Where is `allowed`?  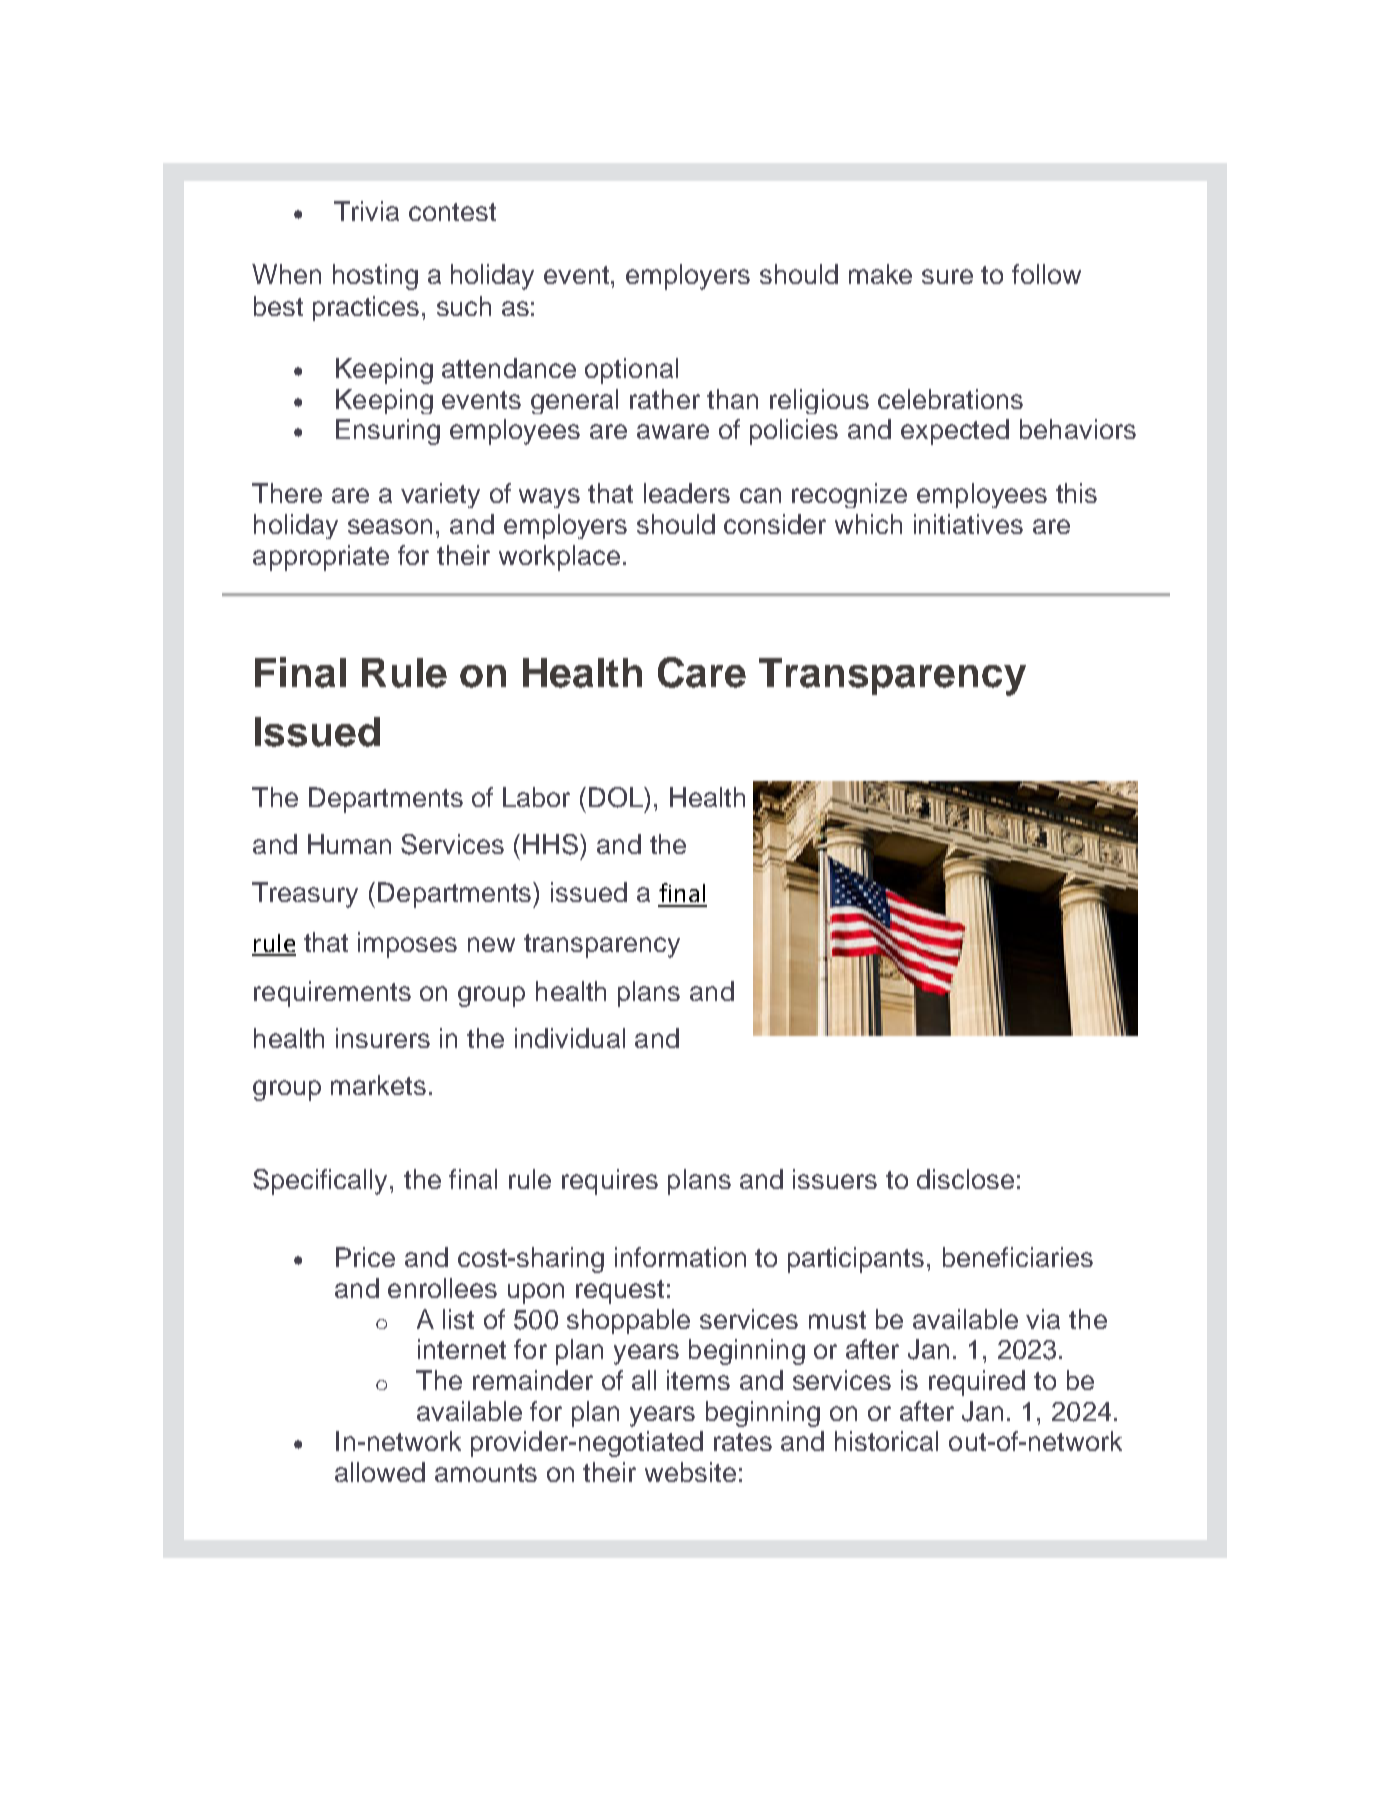
allowed is located at coordinates (380, 1472).
